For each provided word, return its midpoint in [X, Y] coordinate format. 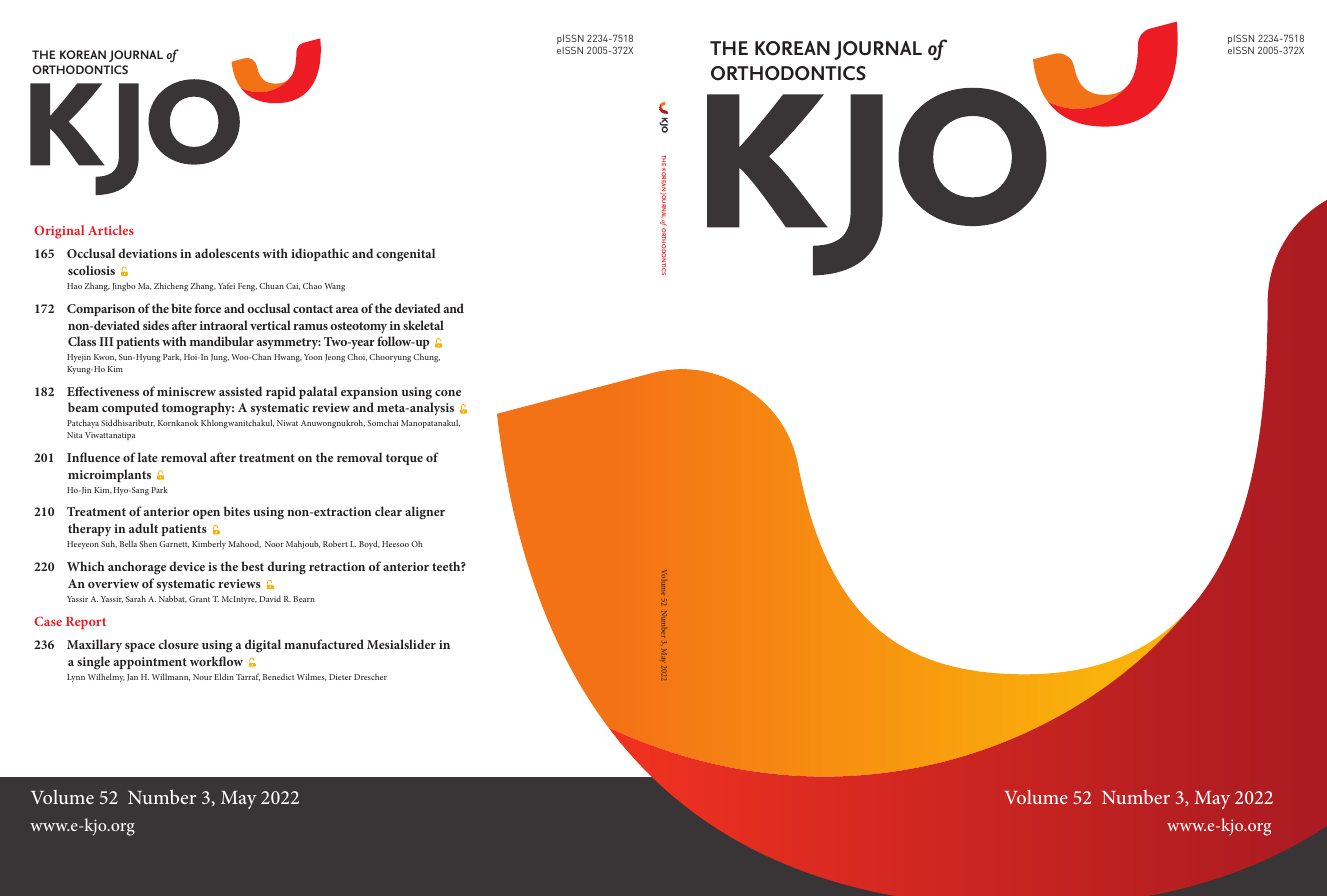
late [148, 457]
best [252, 566]
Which [86, 566]
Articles [111, 230]
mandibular [222, 341]
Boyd [369, 544]
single [93, 663]
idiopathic [320, 254]
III [106, 341]
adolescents [227, 253]
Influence [93, 457]
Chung [426, 357]
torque [404, 459]
